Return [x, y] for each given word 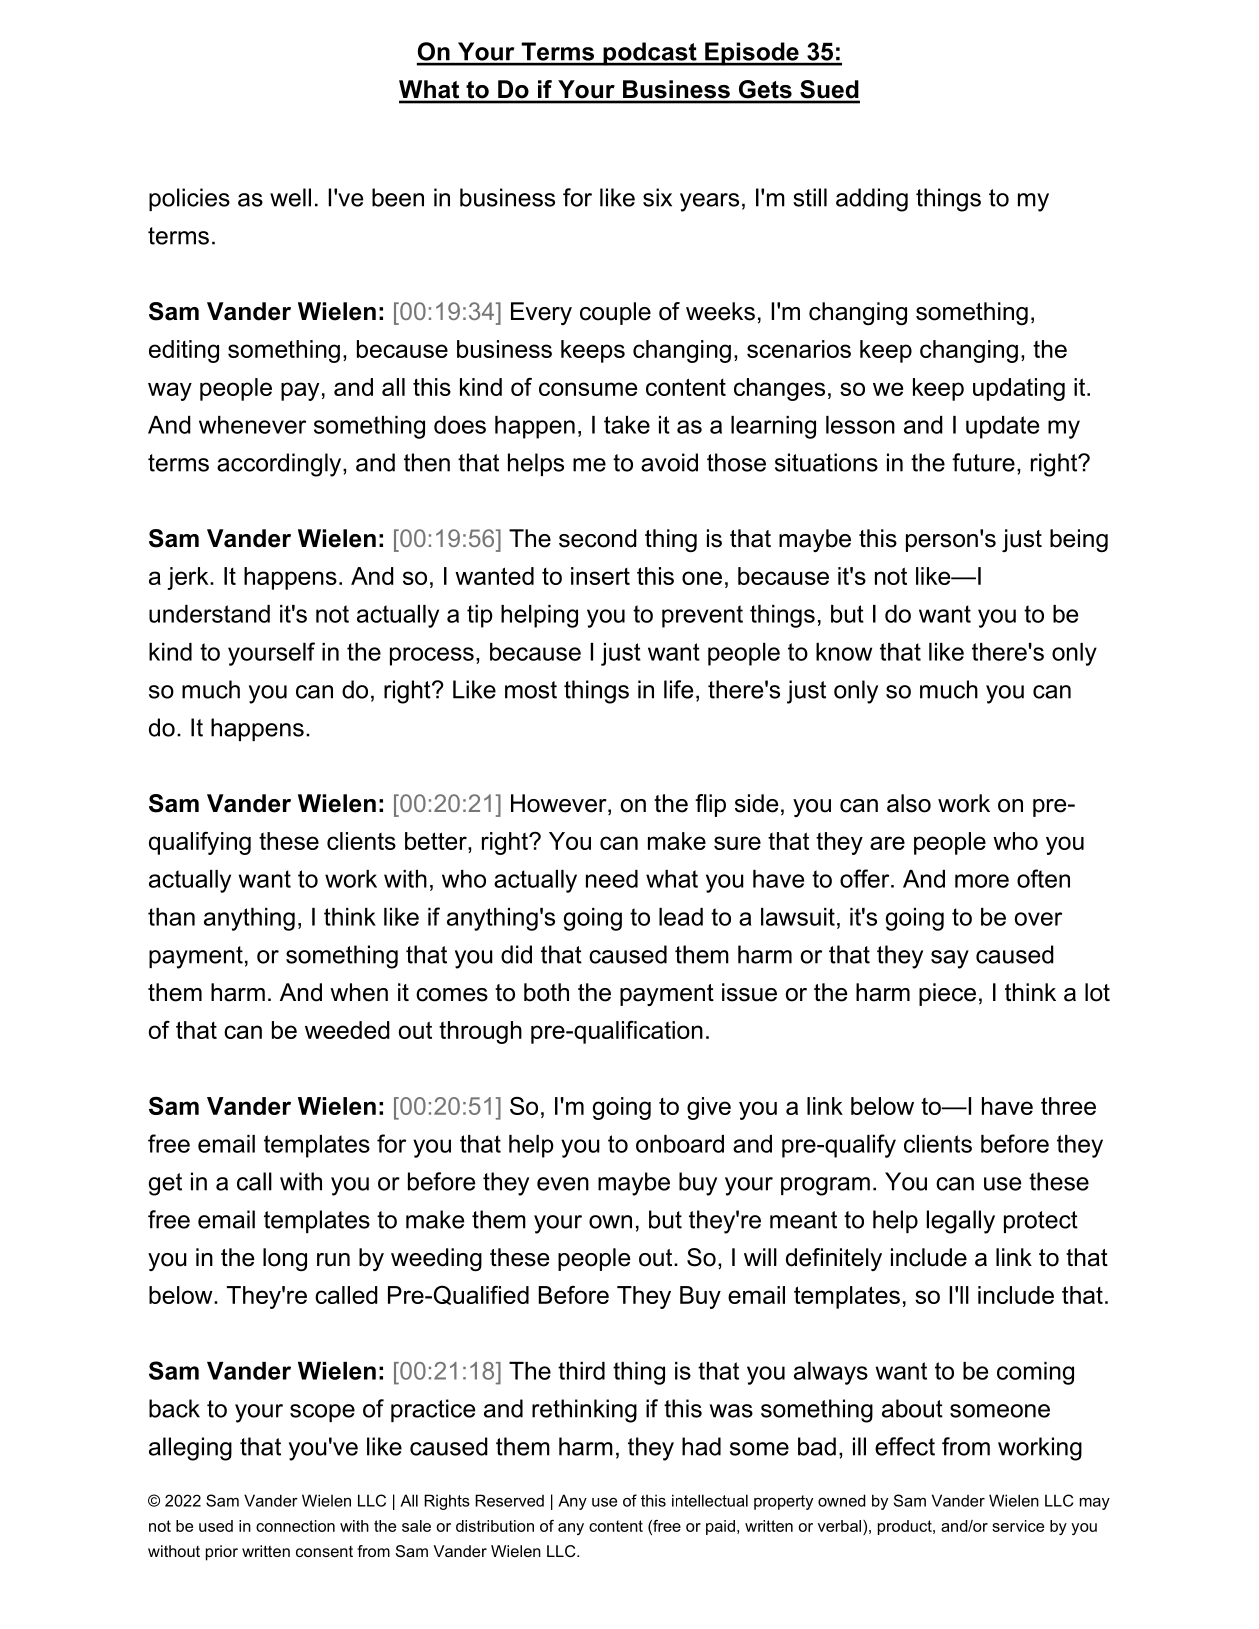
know [844, 652]
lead [681, 917]
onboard [680, 1144]
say [950, 959]
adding [872, 200]
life [678, 689]
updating [1019, 389]
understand [209, 614]
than [171, 917]
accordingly [280, 465]
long [285, 1259]
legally [961, 1222]
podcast [650, 54]
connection [295, 1526]
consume [588, 389]
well [290, 197]
